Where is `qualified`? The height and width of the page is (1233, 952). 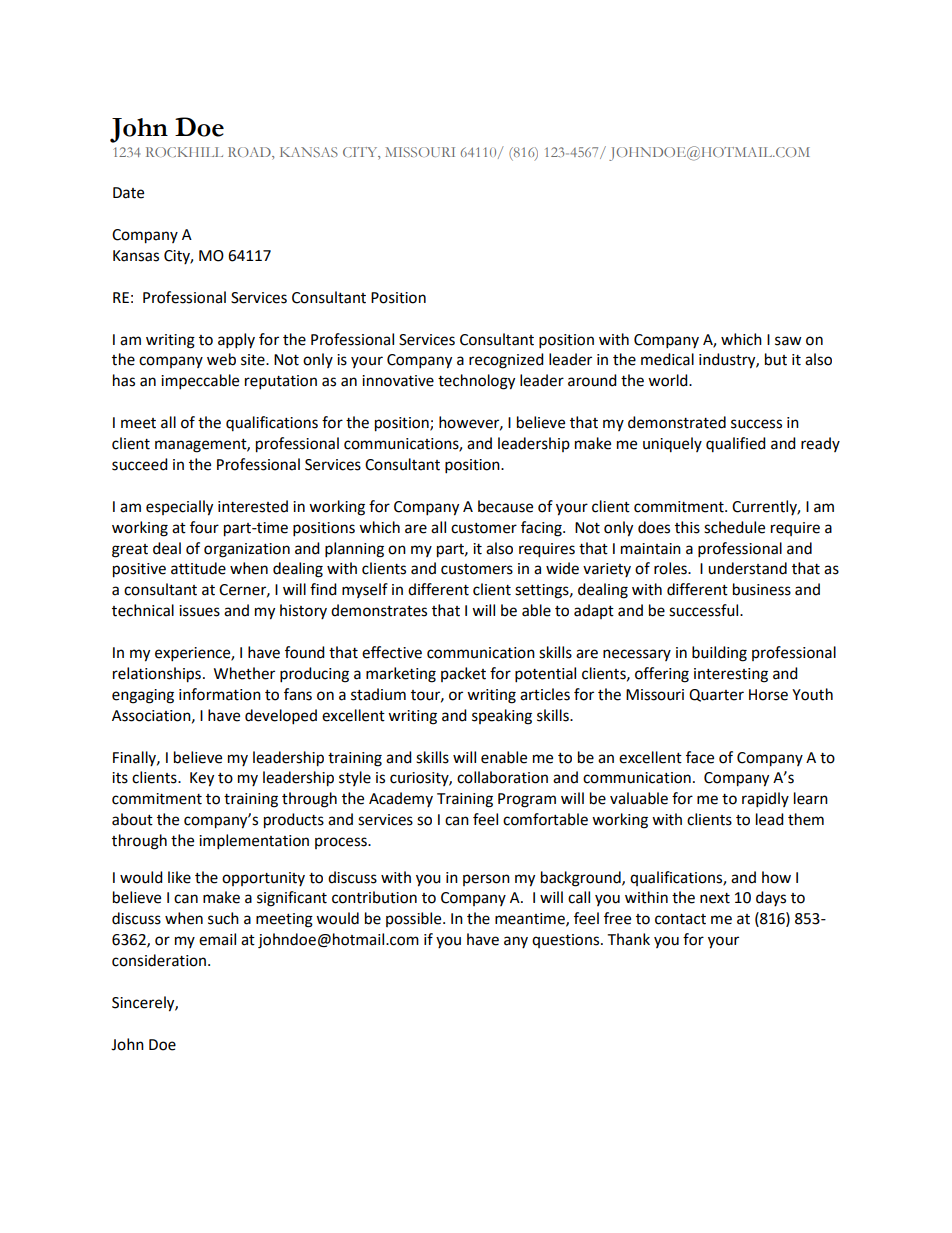
qualified is located at coordinates (736, 444).
